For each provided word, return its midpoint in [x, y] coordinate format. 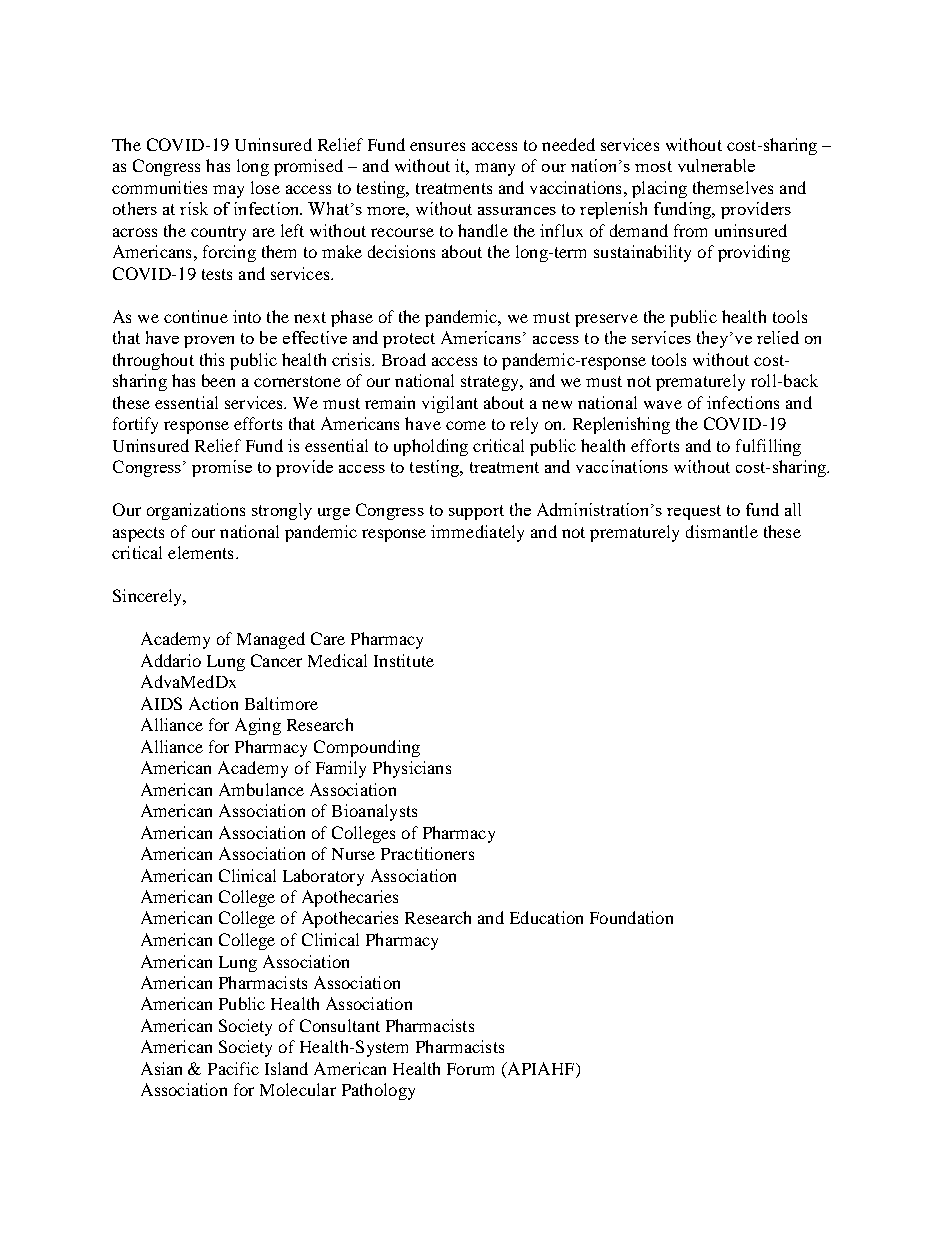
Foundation [631, 917]
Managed [271, 640]
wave [663, 404]
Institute [404, 660]
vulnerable [716, 165]
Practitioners [427, 853]
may [228, 191]
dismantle [722, 531]
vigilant [450, 404]
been [218, 380]
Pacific [233, 1068]
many [495, 169]
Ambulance [261, 789]
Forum [470, 1069]
